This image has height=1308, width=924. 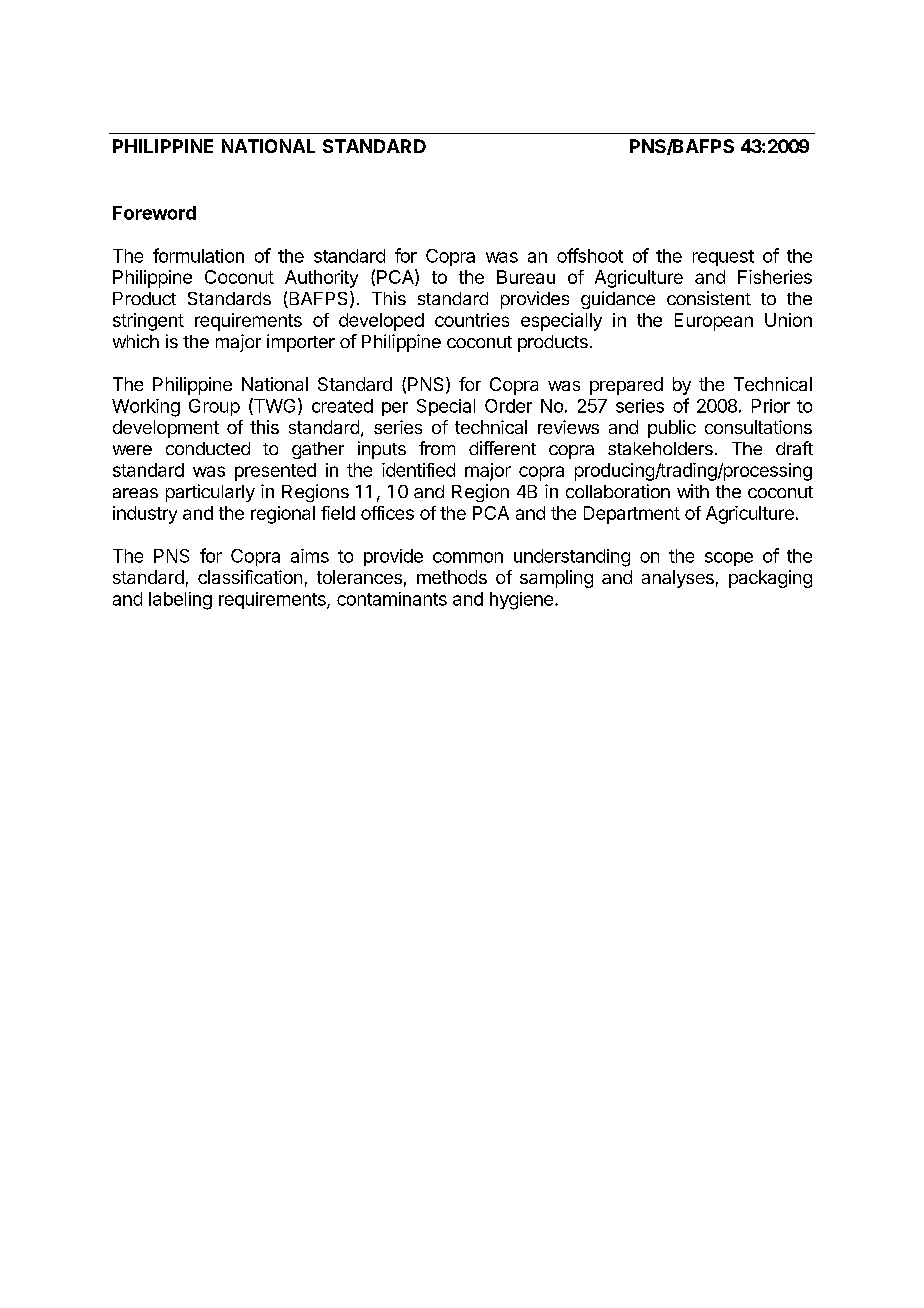 I want to click on Prior, so click(x=771, y=406).
